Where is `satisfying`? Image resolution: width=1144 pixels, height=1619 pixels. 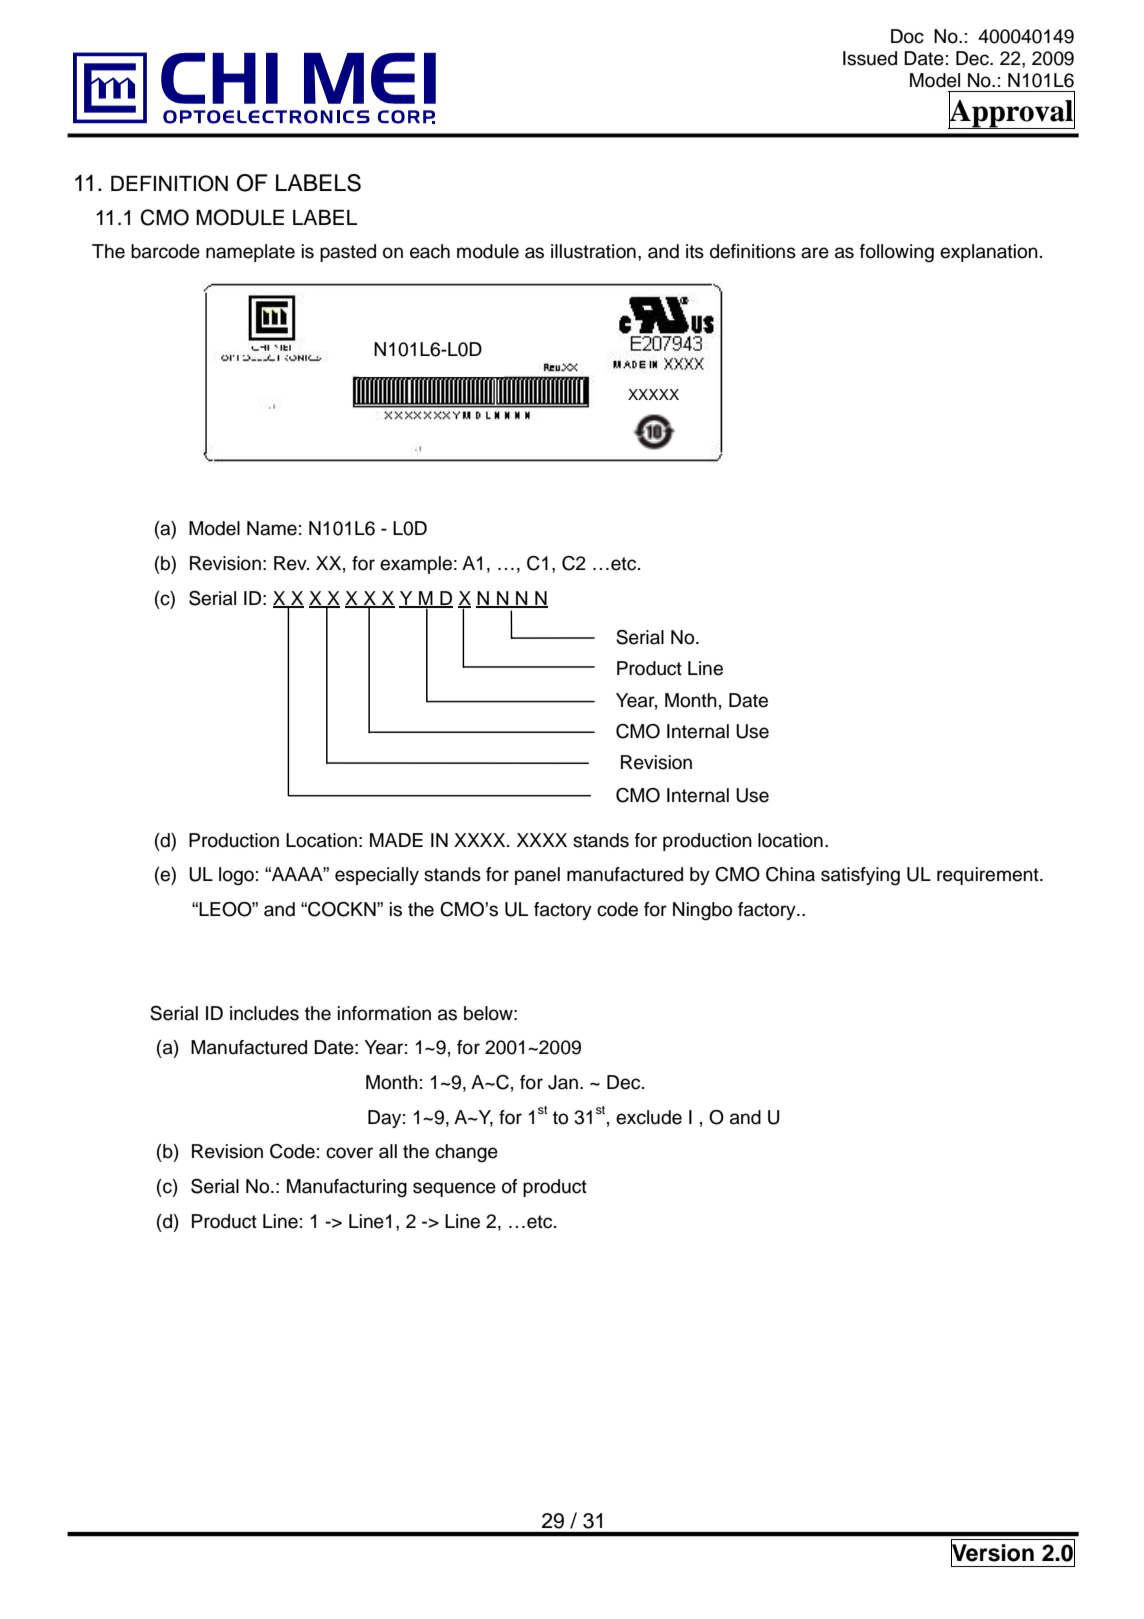 satisfying is located at coordinates (860, 876).
